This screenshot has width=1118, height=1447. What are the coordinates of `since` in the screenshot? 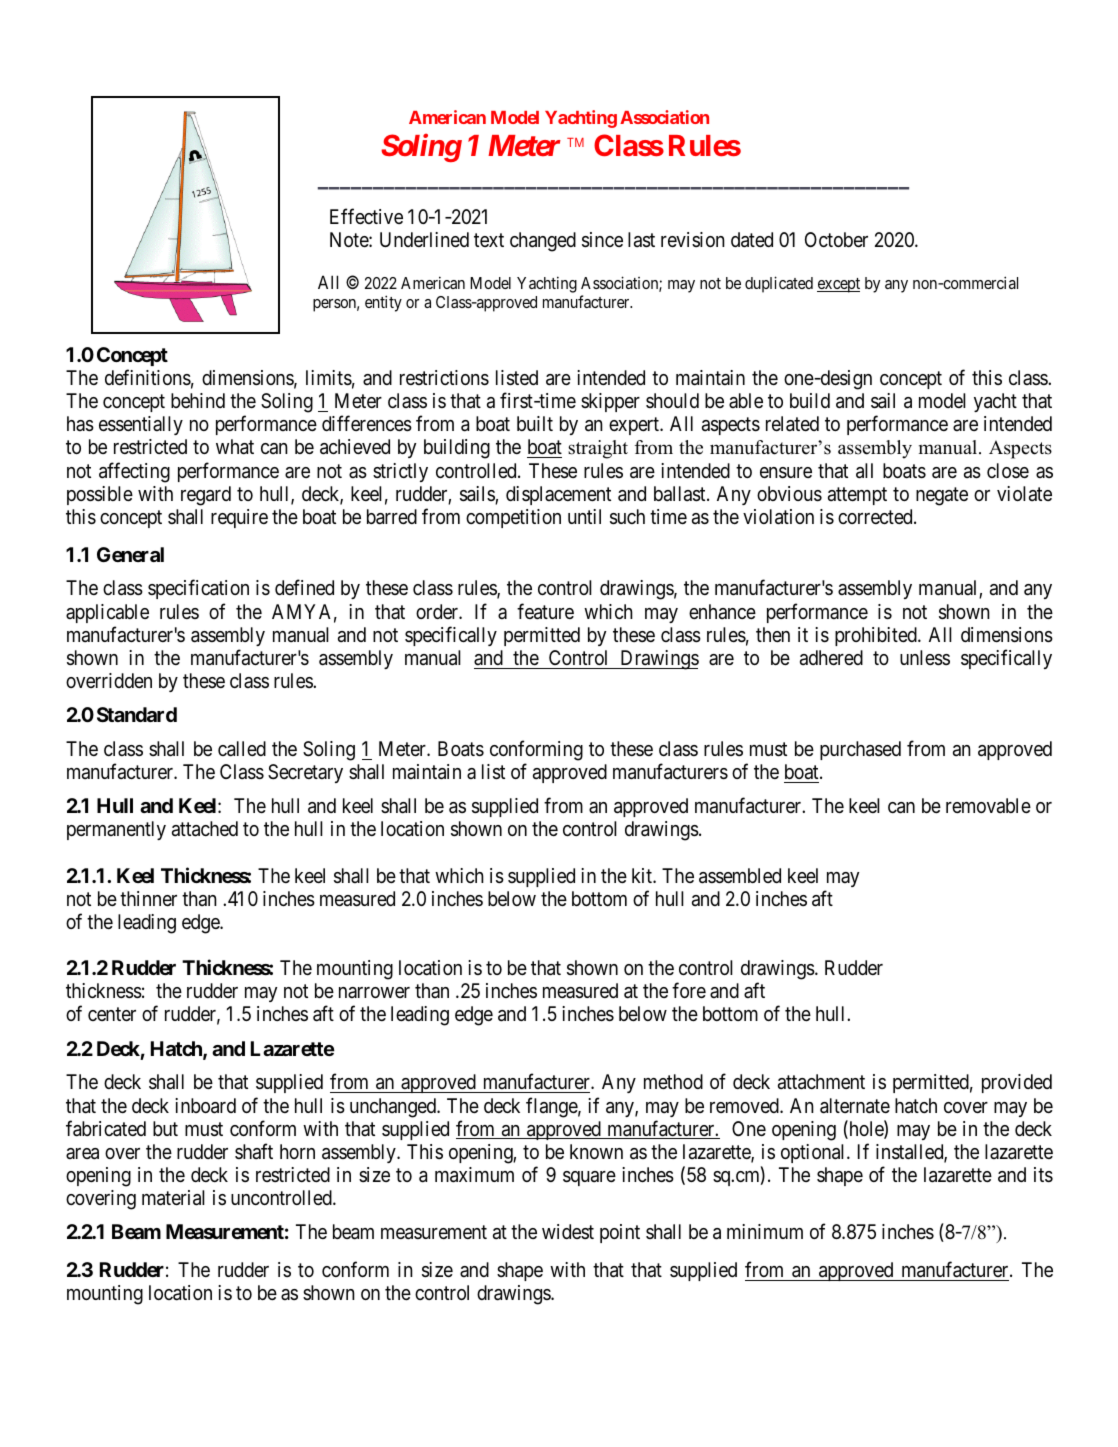 It's located at (602, 240).
